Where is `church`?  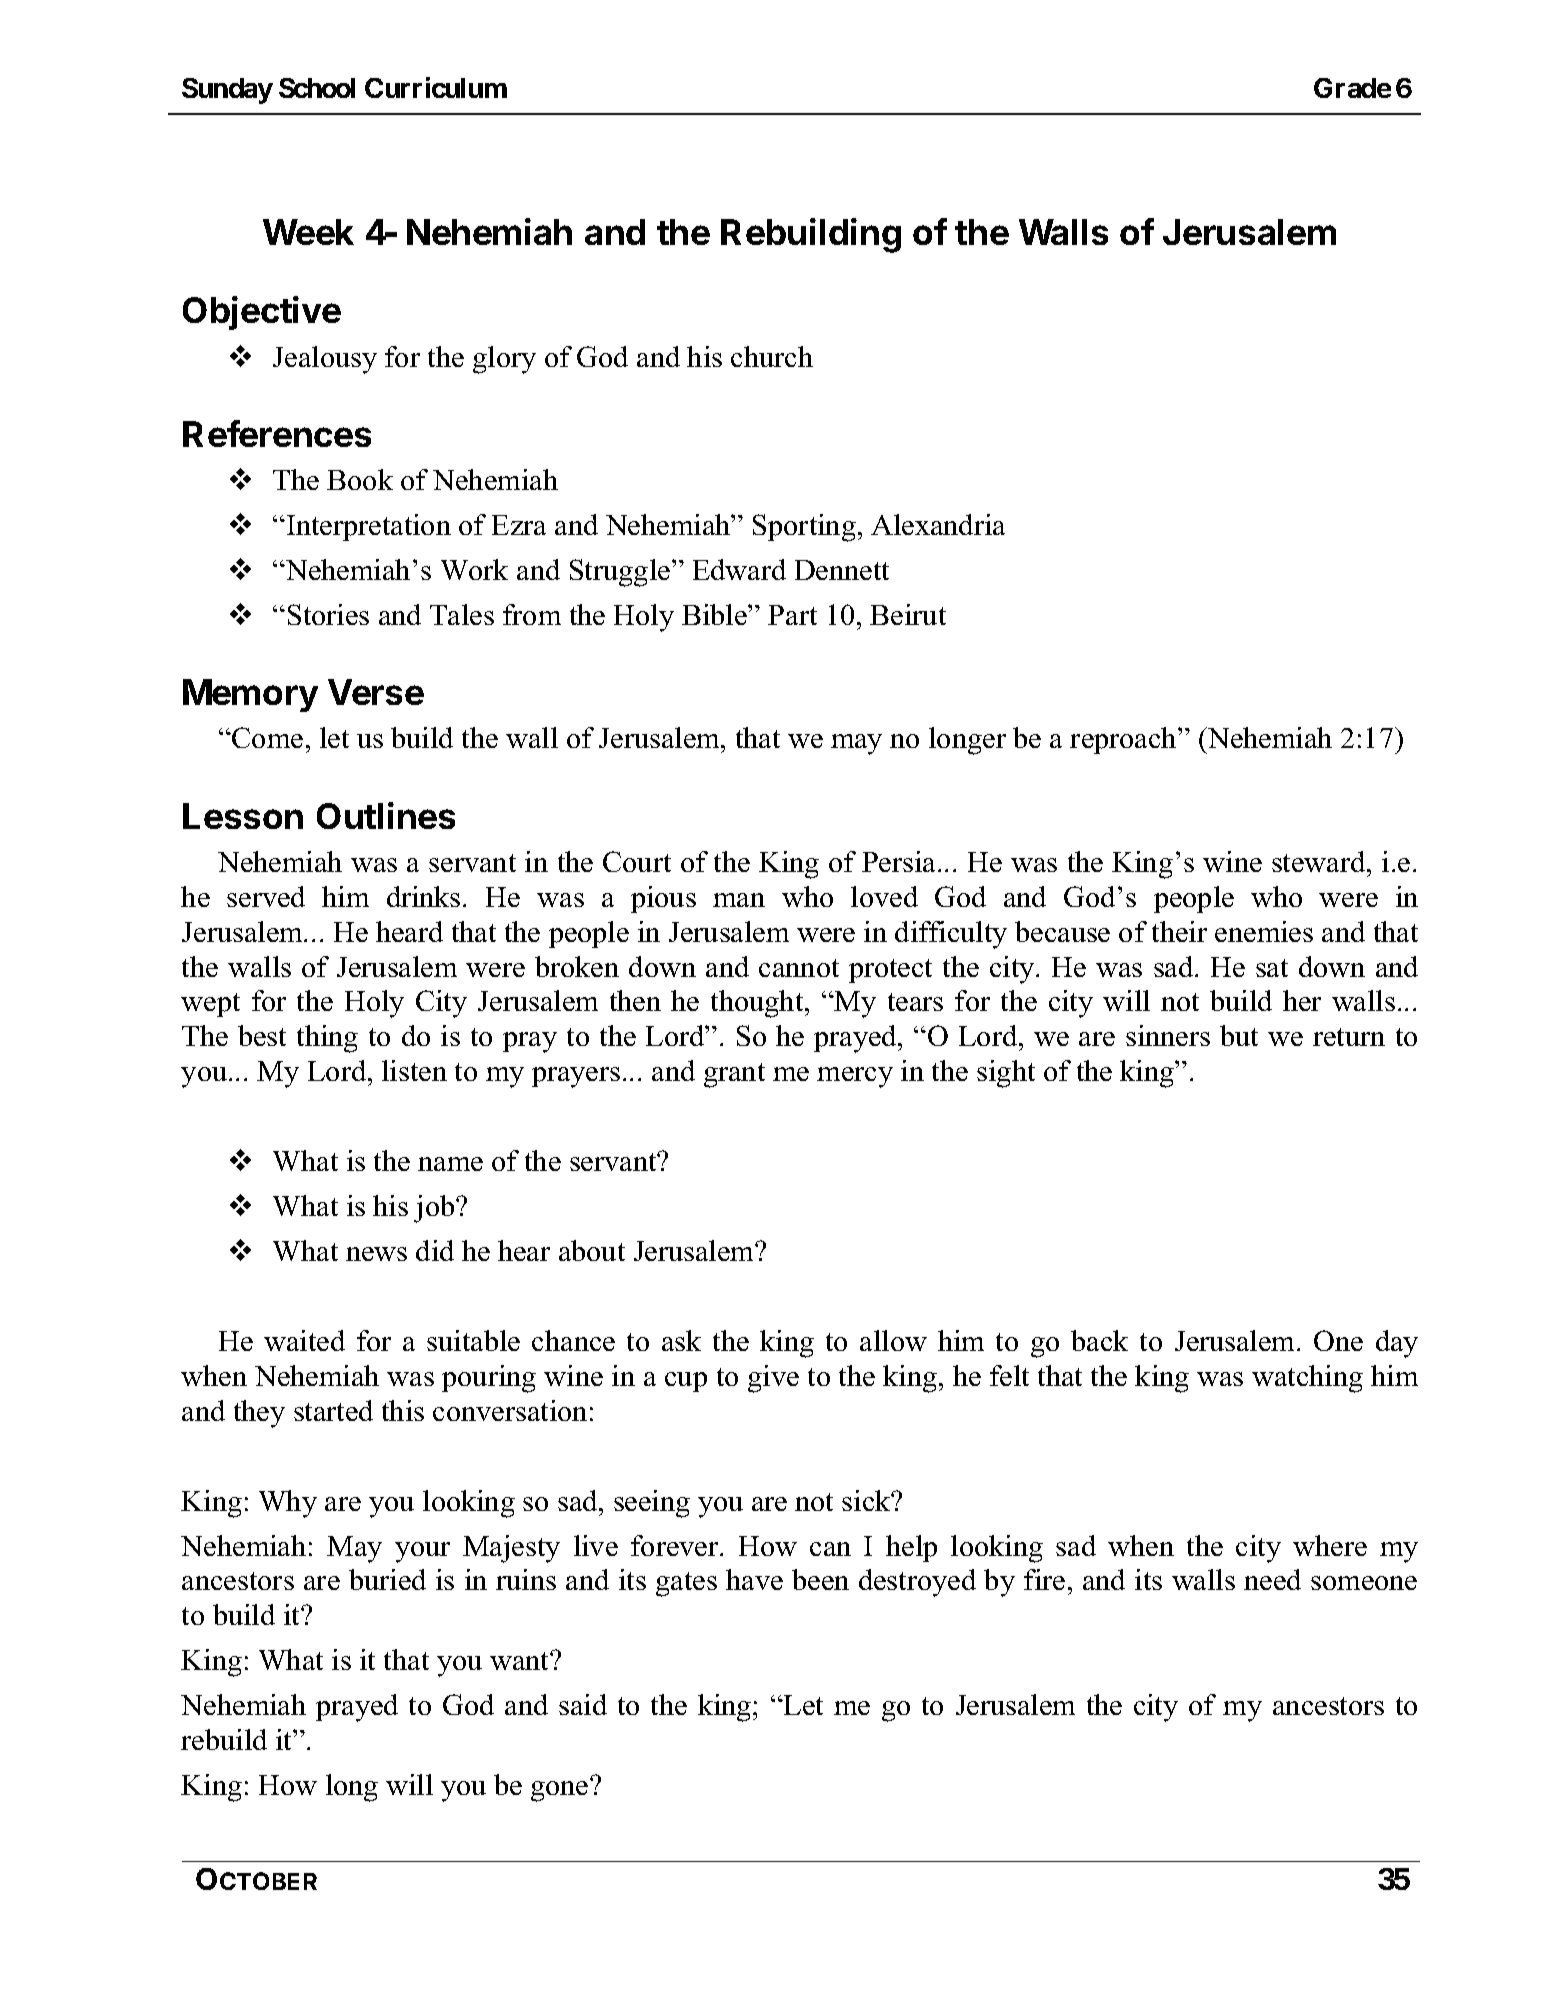 church is located at coordinates (772, 356).
